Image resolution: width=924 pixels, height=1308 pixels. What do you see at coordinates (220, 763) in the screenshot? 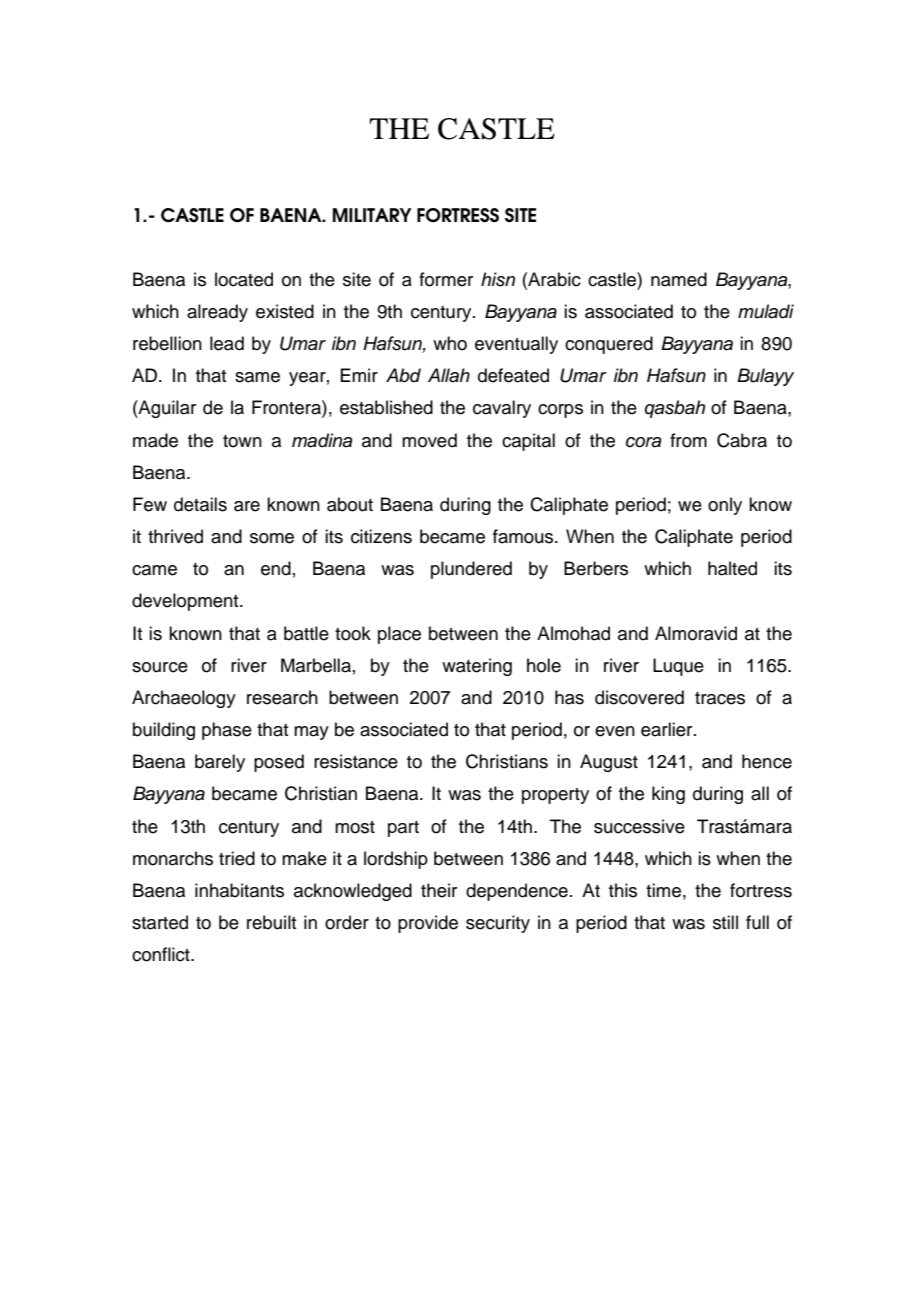
I see `barely` at bounding box center [220, 763].
